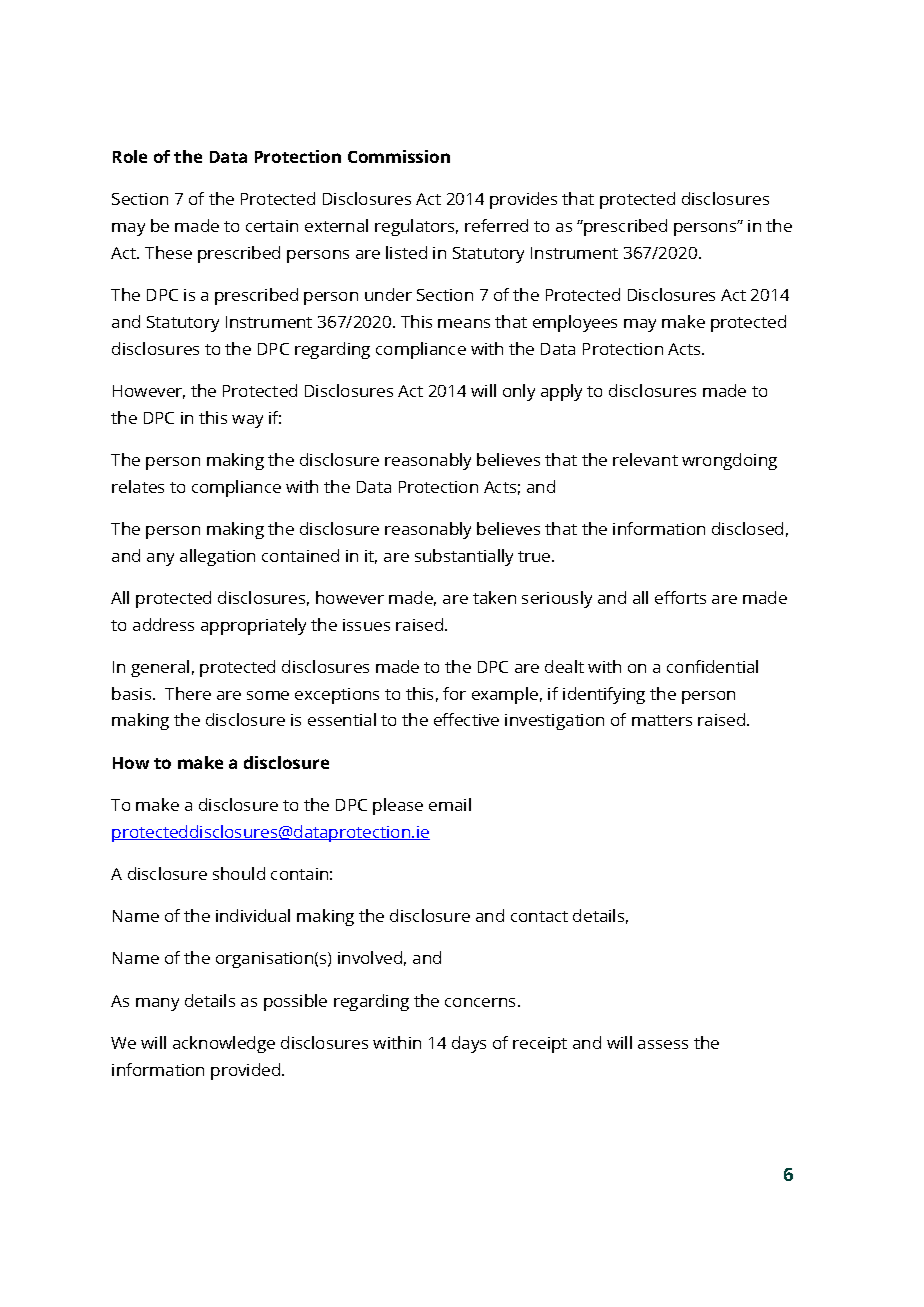  What do you see at coordinates (130, 156) in the screenshot?
I see `Role` at bounding box center [130, 156].
